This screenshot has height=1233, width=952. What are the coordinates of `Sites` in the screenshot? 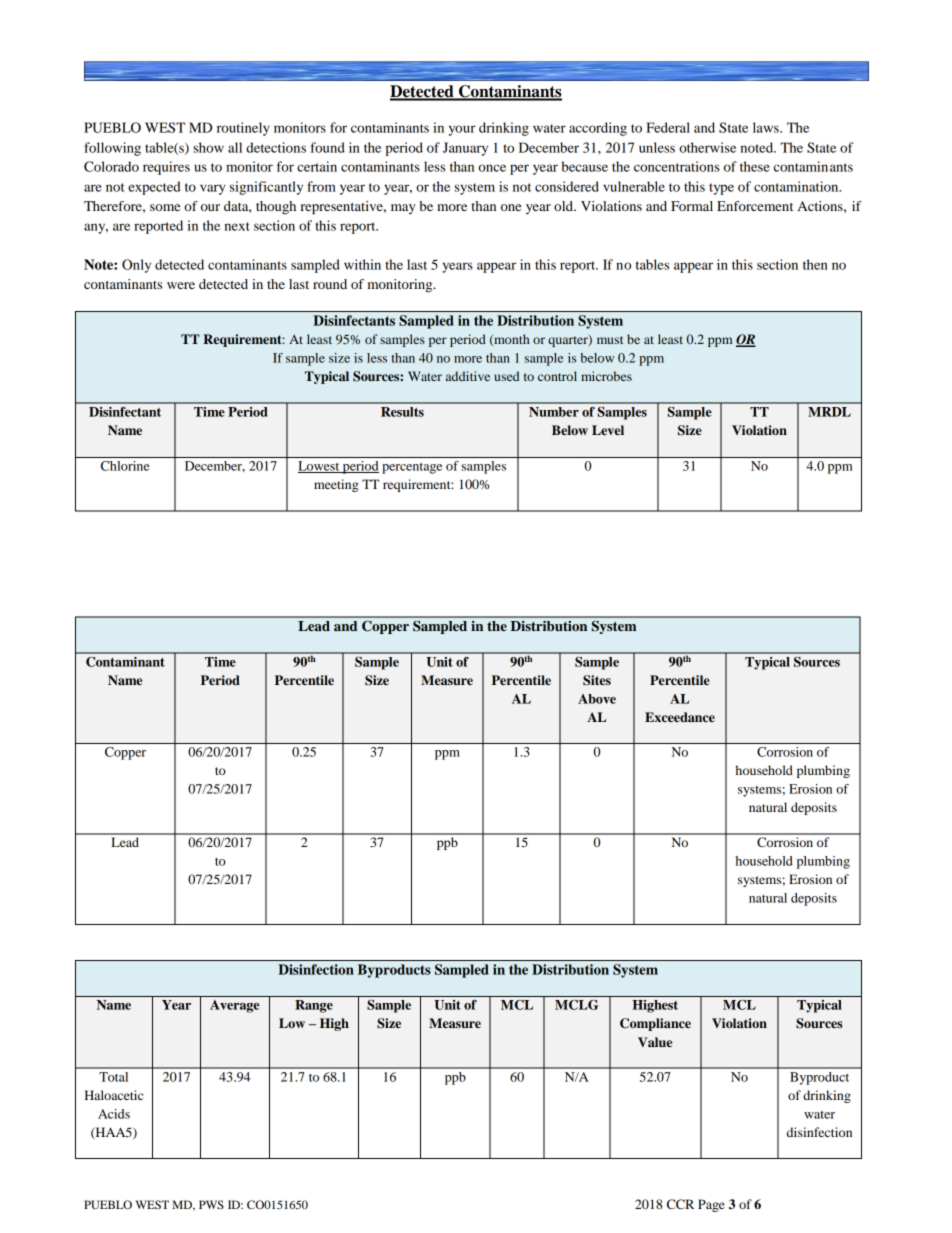 It's located at (597, 680).
